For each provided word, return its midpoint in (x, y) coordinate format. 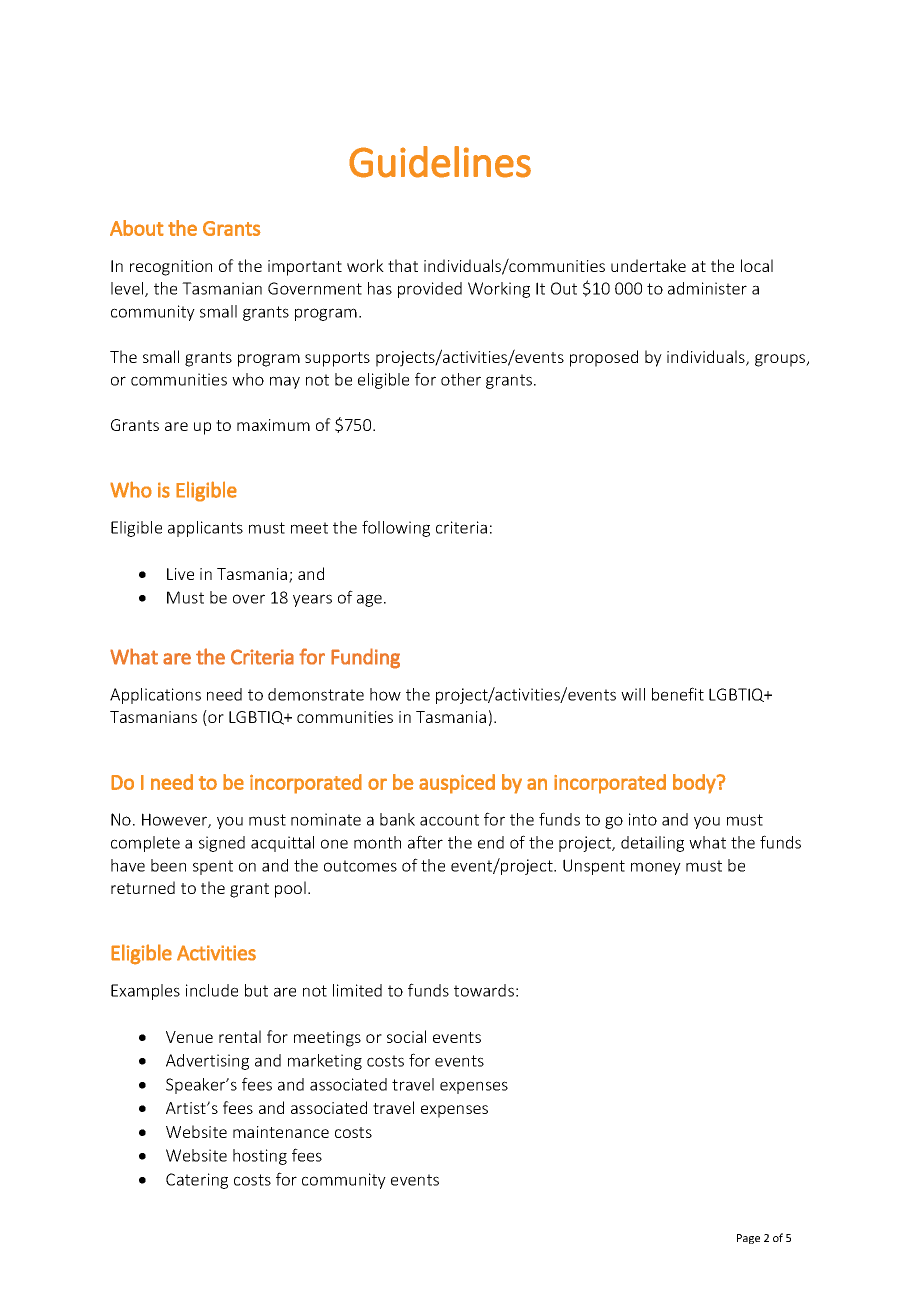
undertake (648, 265)
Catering (197, 1181)
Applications (155, 696)
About (137, 228)
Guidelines (440, 162)
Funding (365, 658)
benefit (678, 694)
